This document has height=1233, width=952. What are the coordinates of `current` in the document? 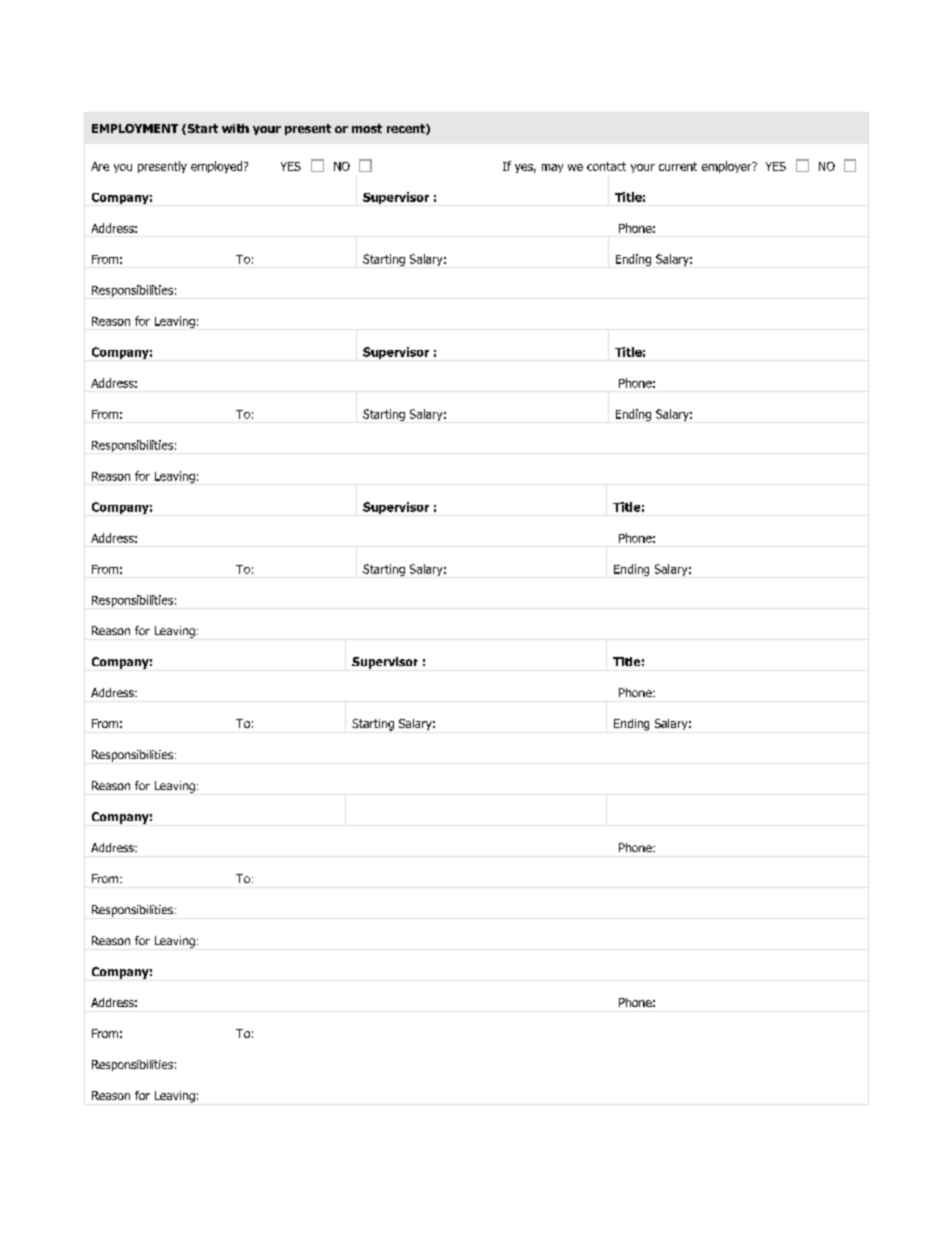 It's located at (678, 166).
